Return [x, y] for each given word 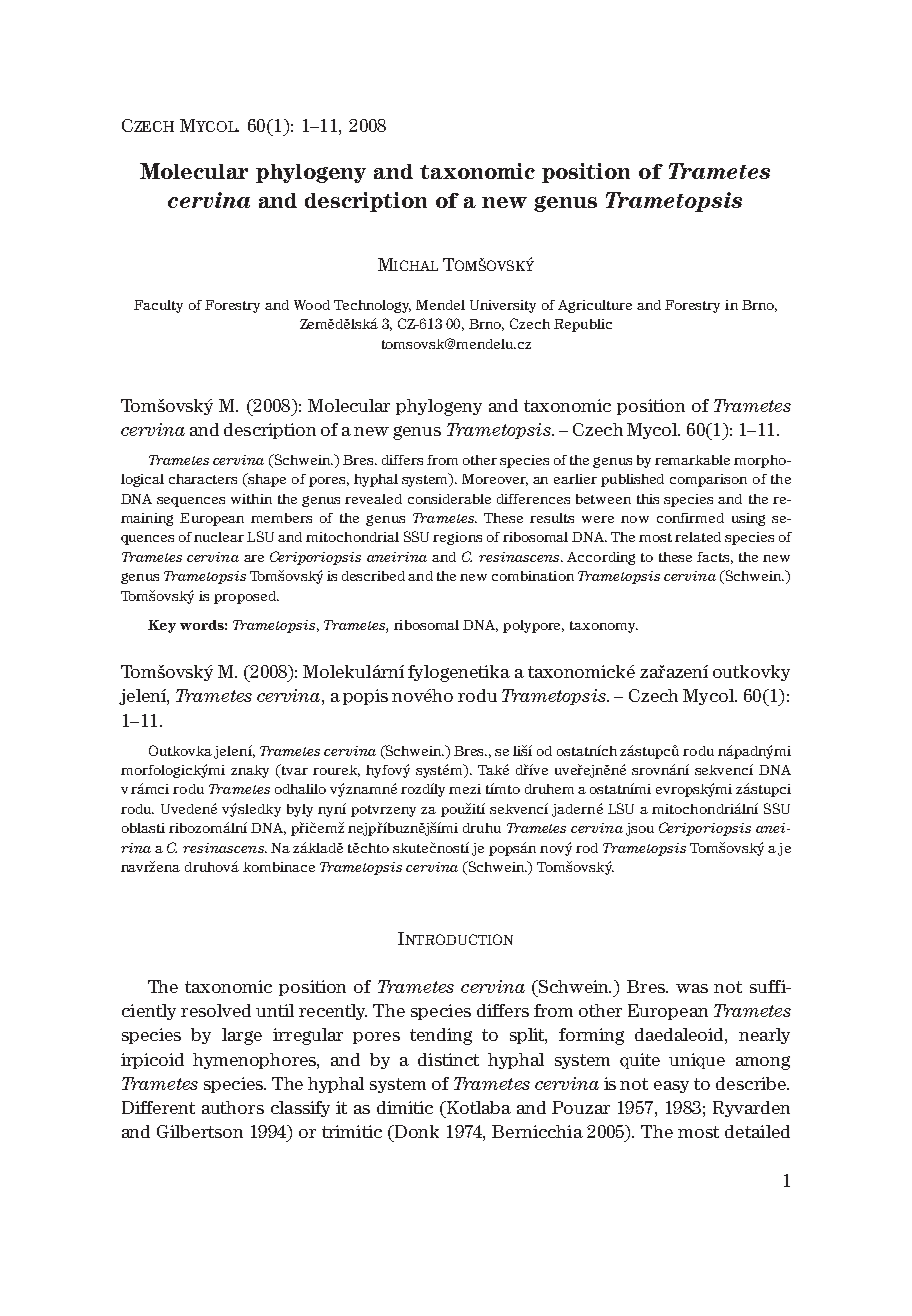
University [503, 306]
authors [233, 1107]
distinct [448, 1059]
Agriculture [595, 306]
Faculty [158, 306]
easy [671, 1087]
